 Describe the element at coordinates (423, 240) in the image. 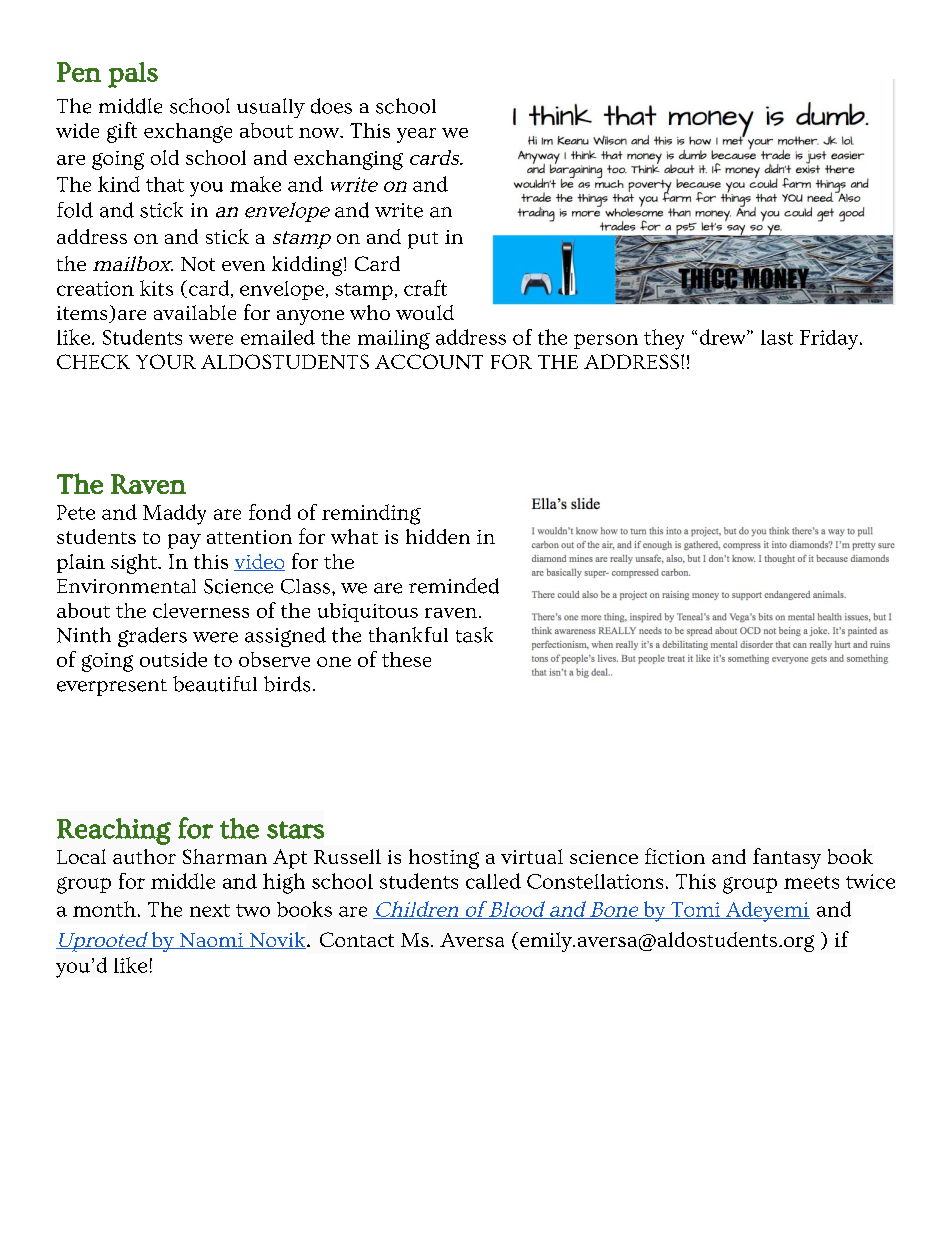

I see `put` at that location.
